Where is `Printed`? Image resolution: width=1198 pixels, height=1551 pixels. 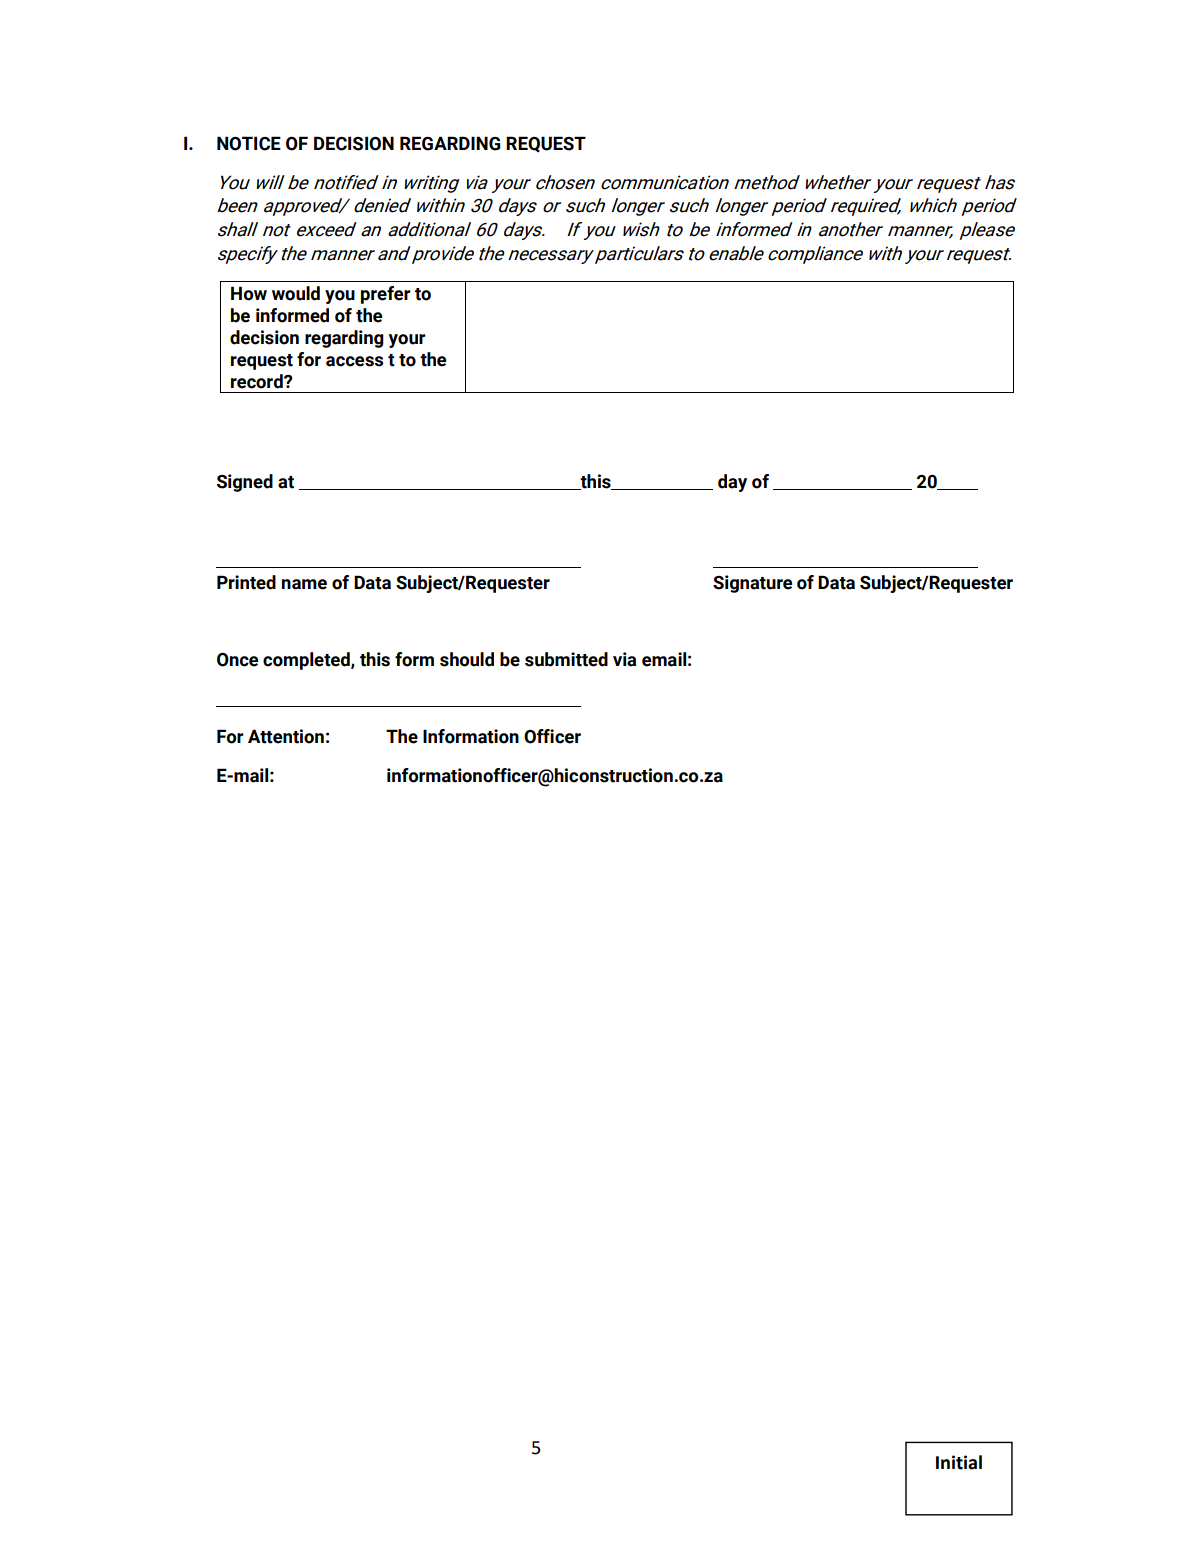
Printed is located at coordinates (246, 582).
